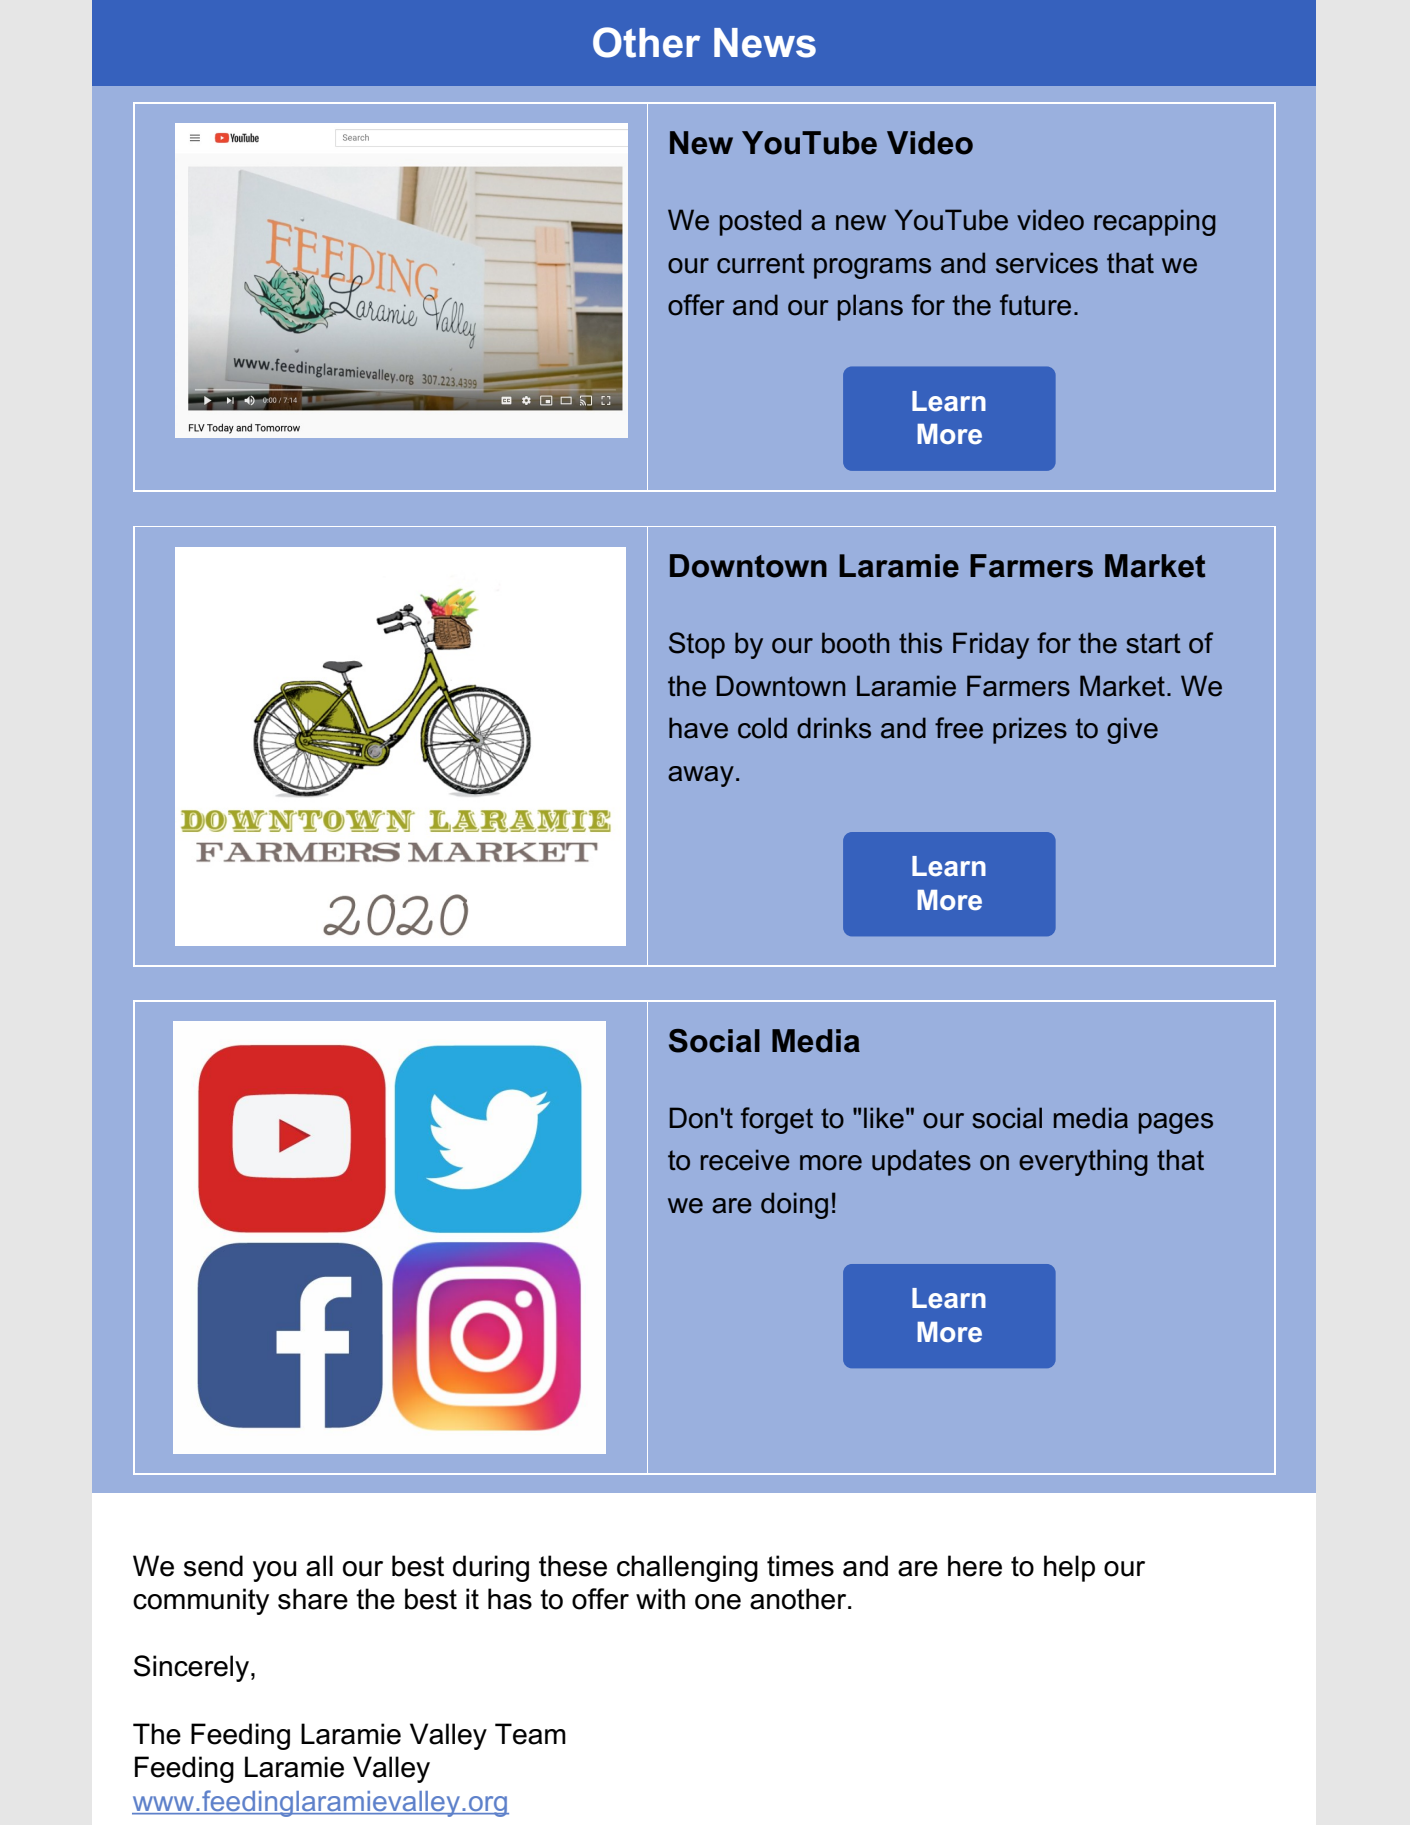 The width and height of the screenshot is (1411, 1825). What do you see at coordinates (1083, 1162) in the screenshot?
I see `everything` at bounding box center [1083, 1162].
